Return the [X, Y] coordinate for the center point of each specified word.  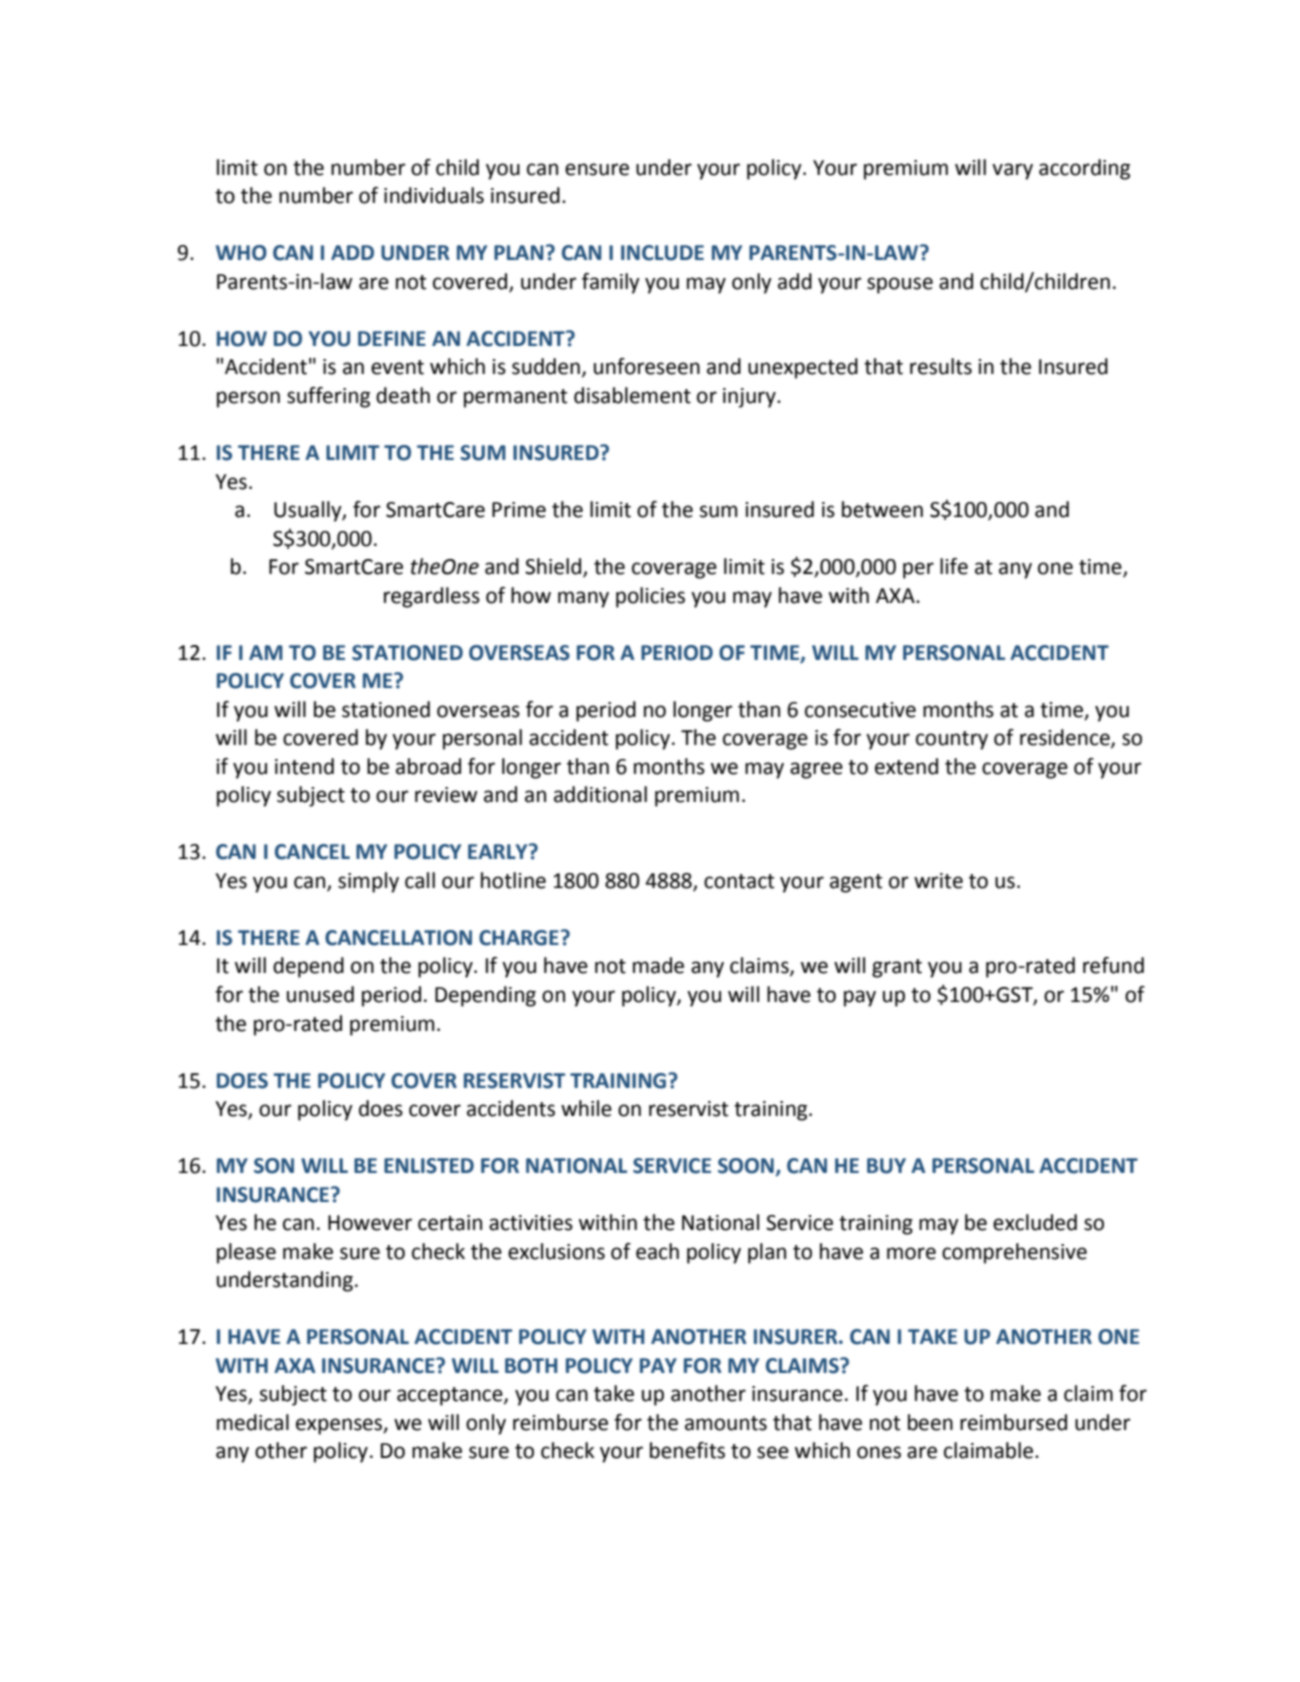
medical [253, 1422]
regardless [432, 597]
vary [1012, 171]
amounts [726, 1423]
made [658, 965]
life [954, 566]
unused [320, 994]
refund [1113, 965]
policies [650, 597]
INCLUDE [662, 253]
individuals [434, 195]
